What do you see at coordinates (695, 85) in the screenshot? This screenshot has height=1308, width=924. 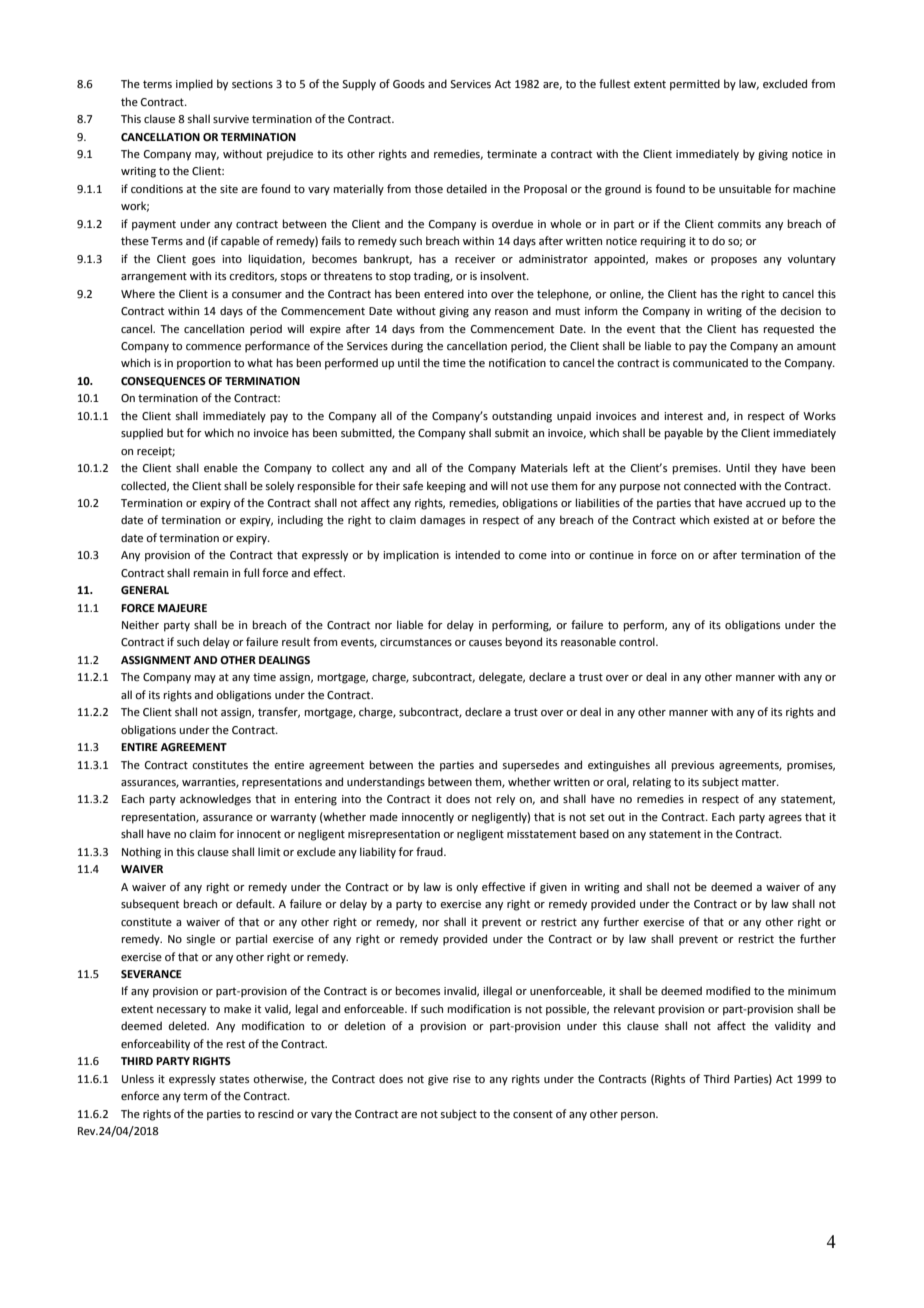 I see `permitted` at bounding box center [695, 85].
